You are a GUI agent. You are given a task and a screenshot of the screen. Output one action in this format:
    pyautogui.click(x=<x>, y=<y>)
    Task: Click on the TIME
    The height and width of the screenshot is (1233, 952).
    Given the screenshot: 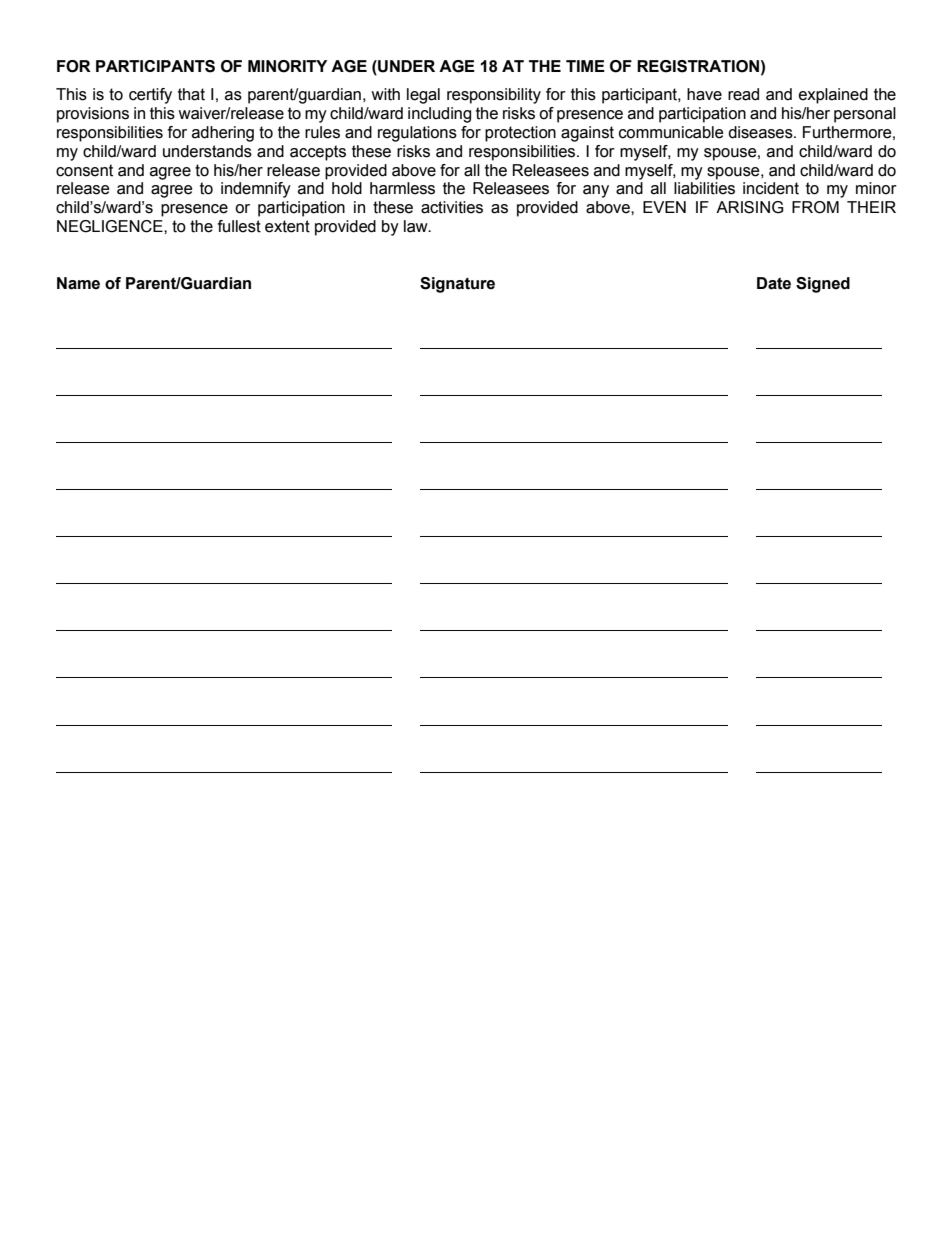 What is the action you would take?
    pyautogui.click(x=585, y=66)
